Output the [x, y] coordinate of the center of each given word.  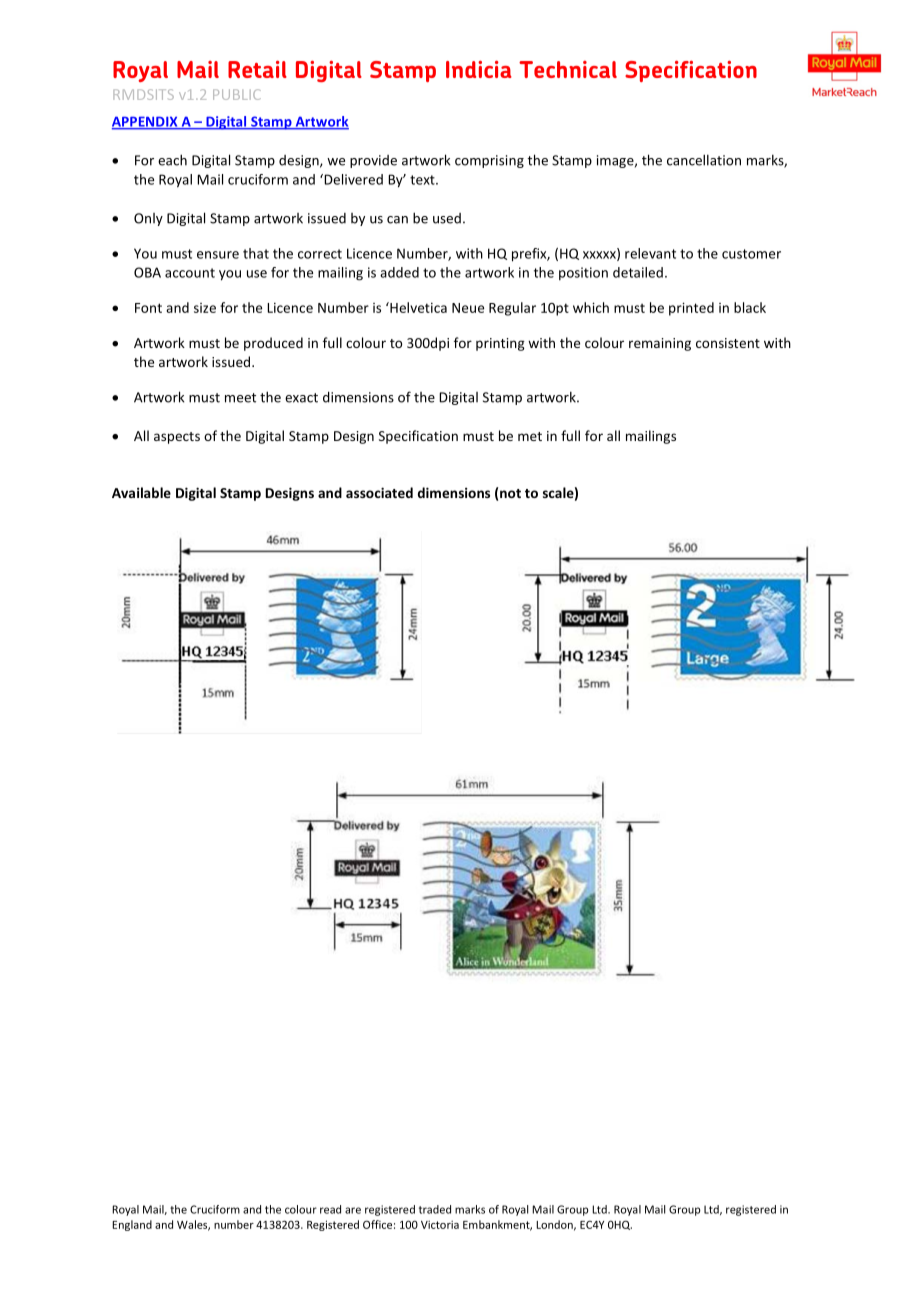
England [132, 1225]
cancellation [704, 160]
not [510, 493]
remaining [660, 344]
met [530, 436]
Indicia [479, 69]
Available [141, 492]
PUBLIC [237, 94]
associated [379, 492]
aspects [177, 438]
